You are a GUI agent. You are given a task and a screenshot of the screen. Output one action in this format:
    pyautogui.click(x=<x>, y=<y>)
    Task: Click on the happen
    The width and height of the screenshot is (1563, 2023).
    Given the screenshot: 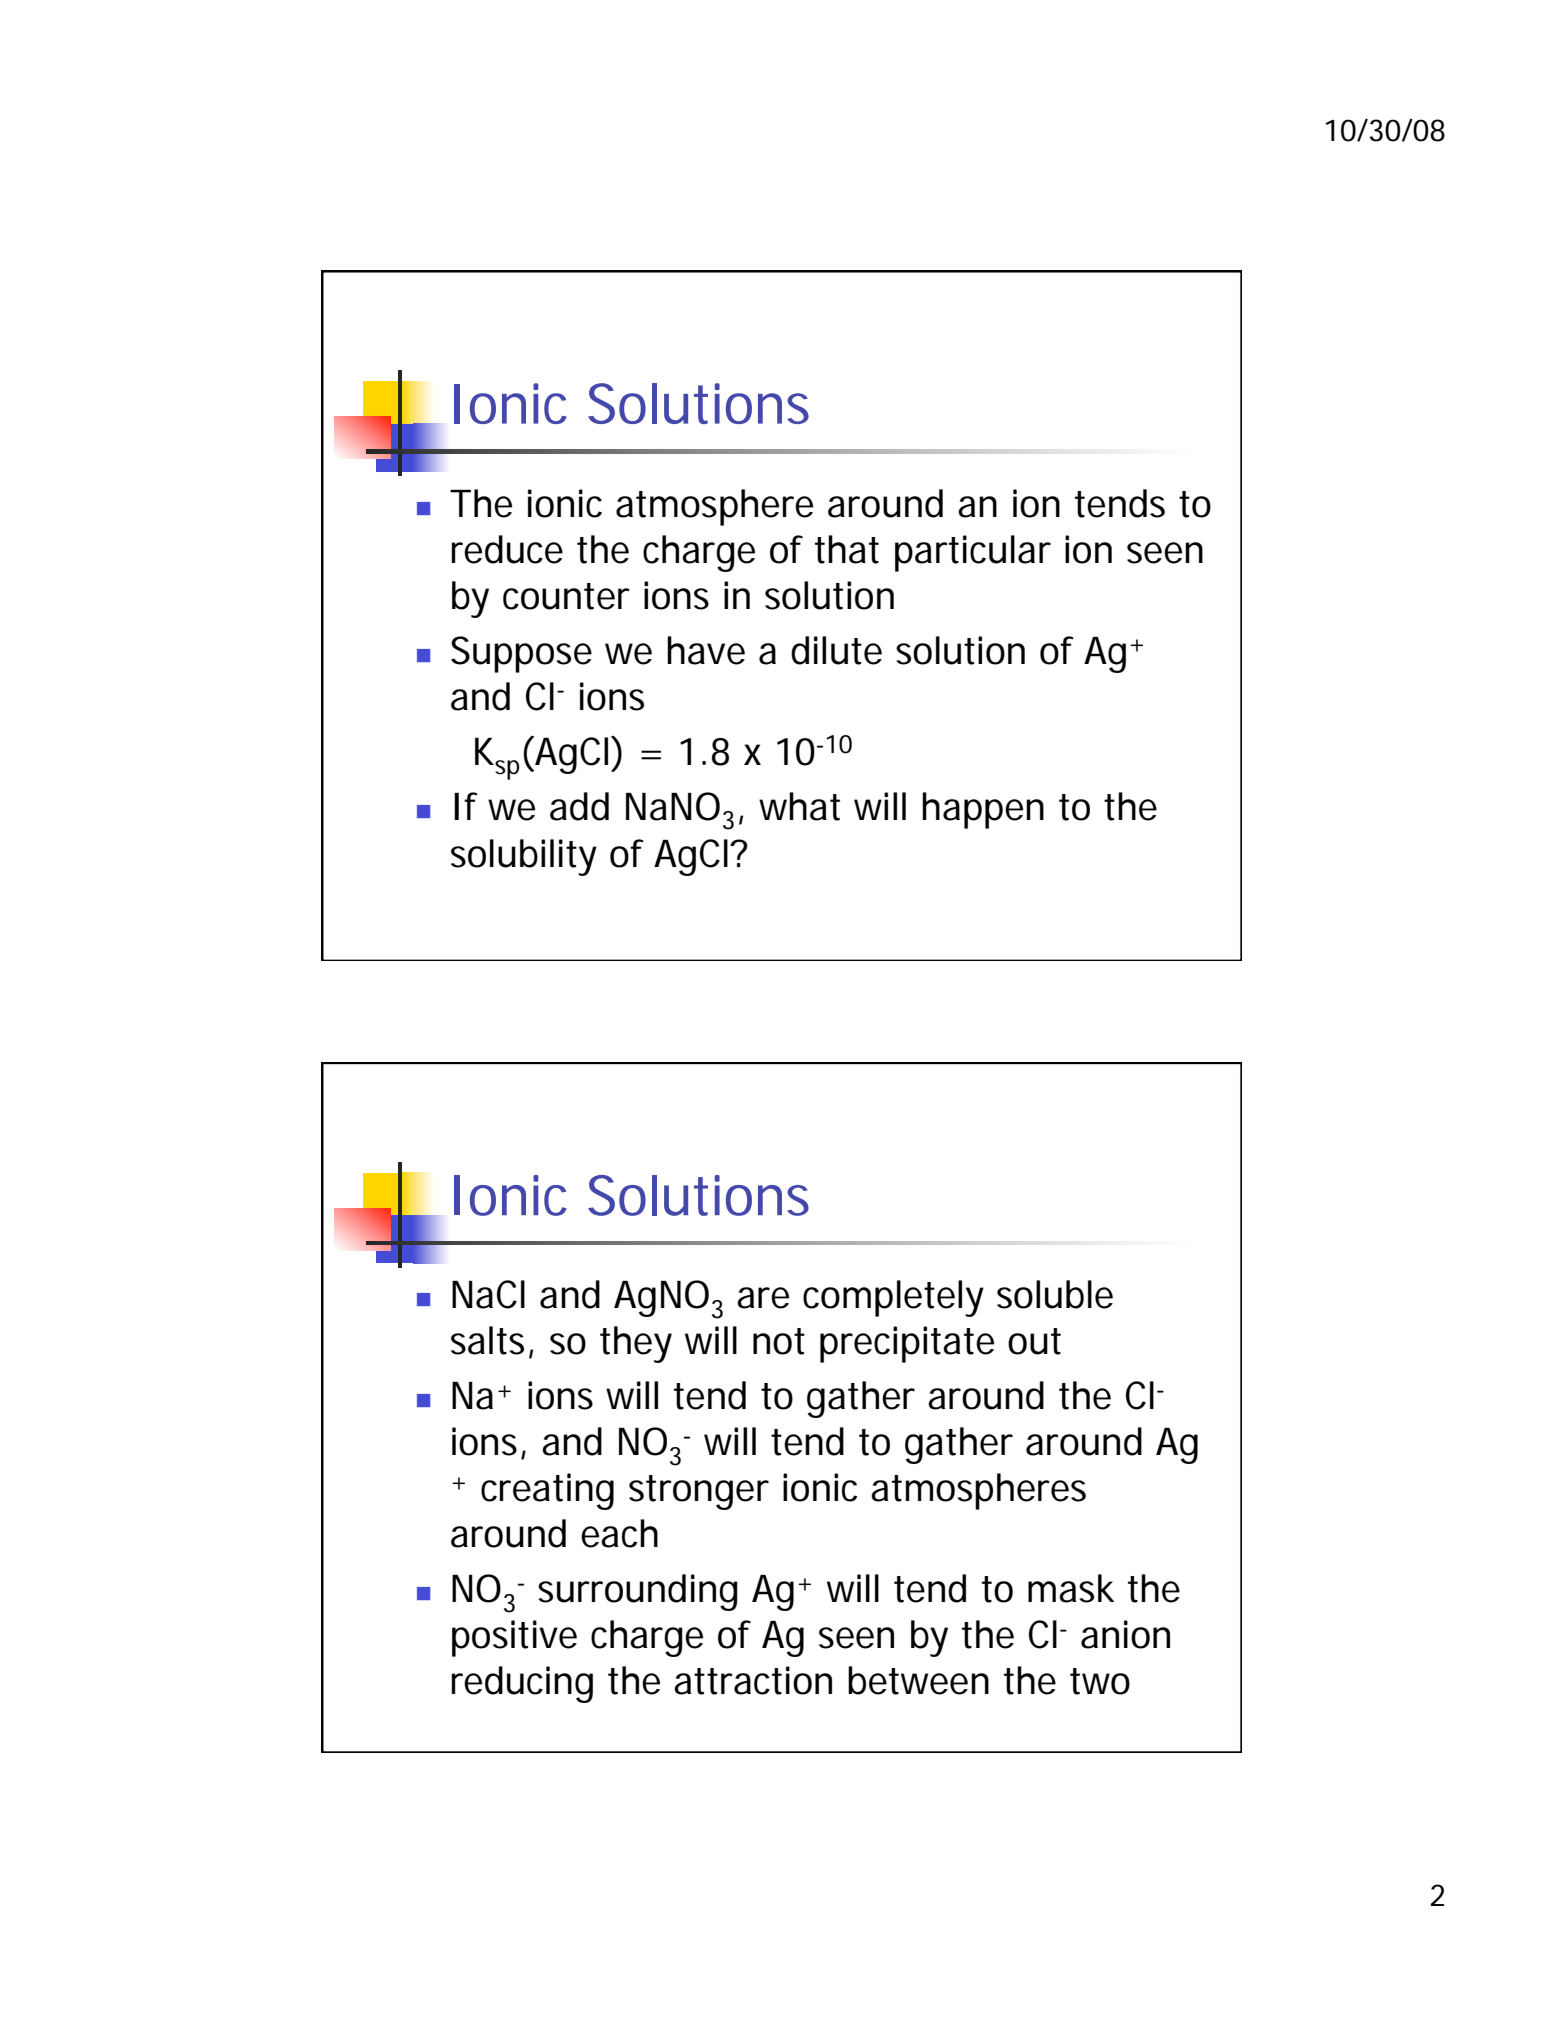 What is the action you would take?
    pyautogui.click(x=983, y=810)
